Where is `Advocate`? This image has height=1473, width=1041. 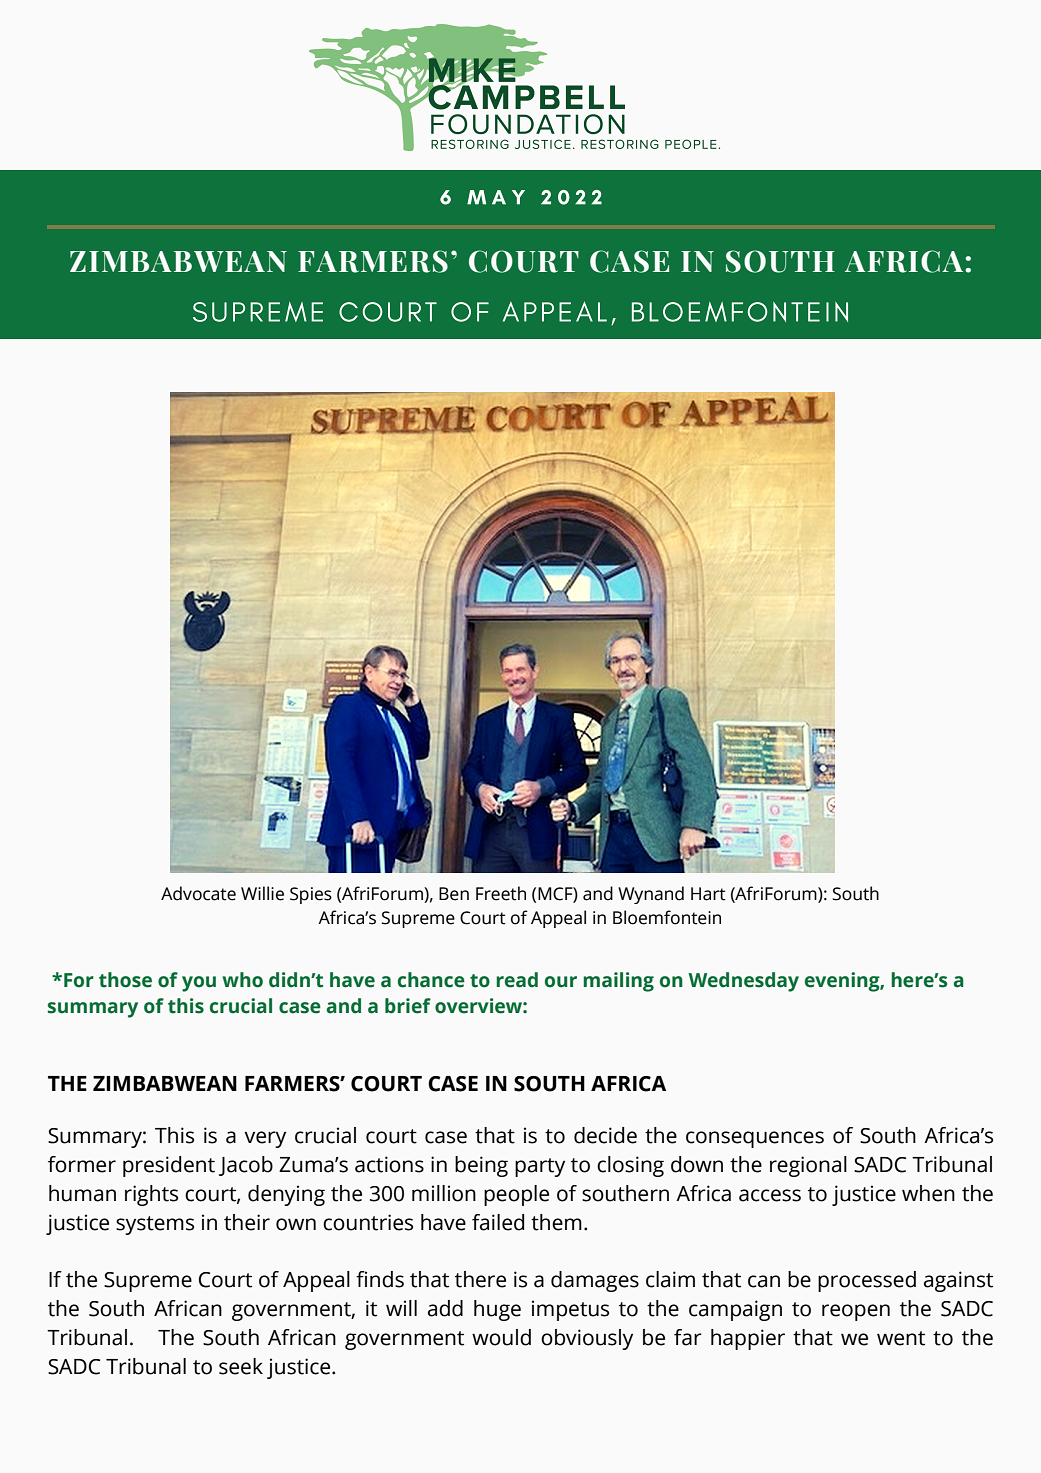 Advocate is located at coordinates (198, 893).
